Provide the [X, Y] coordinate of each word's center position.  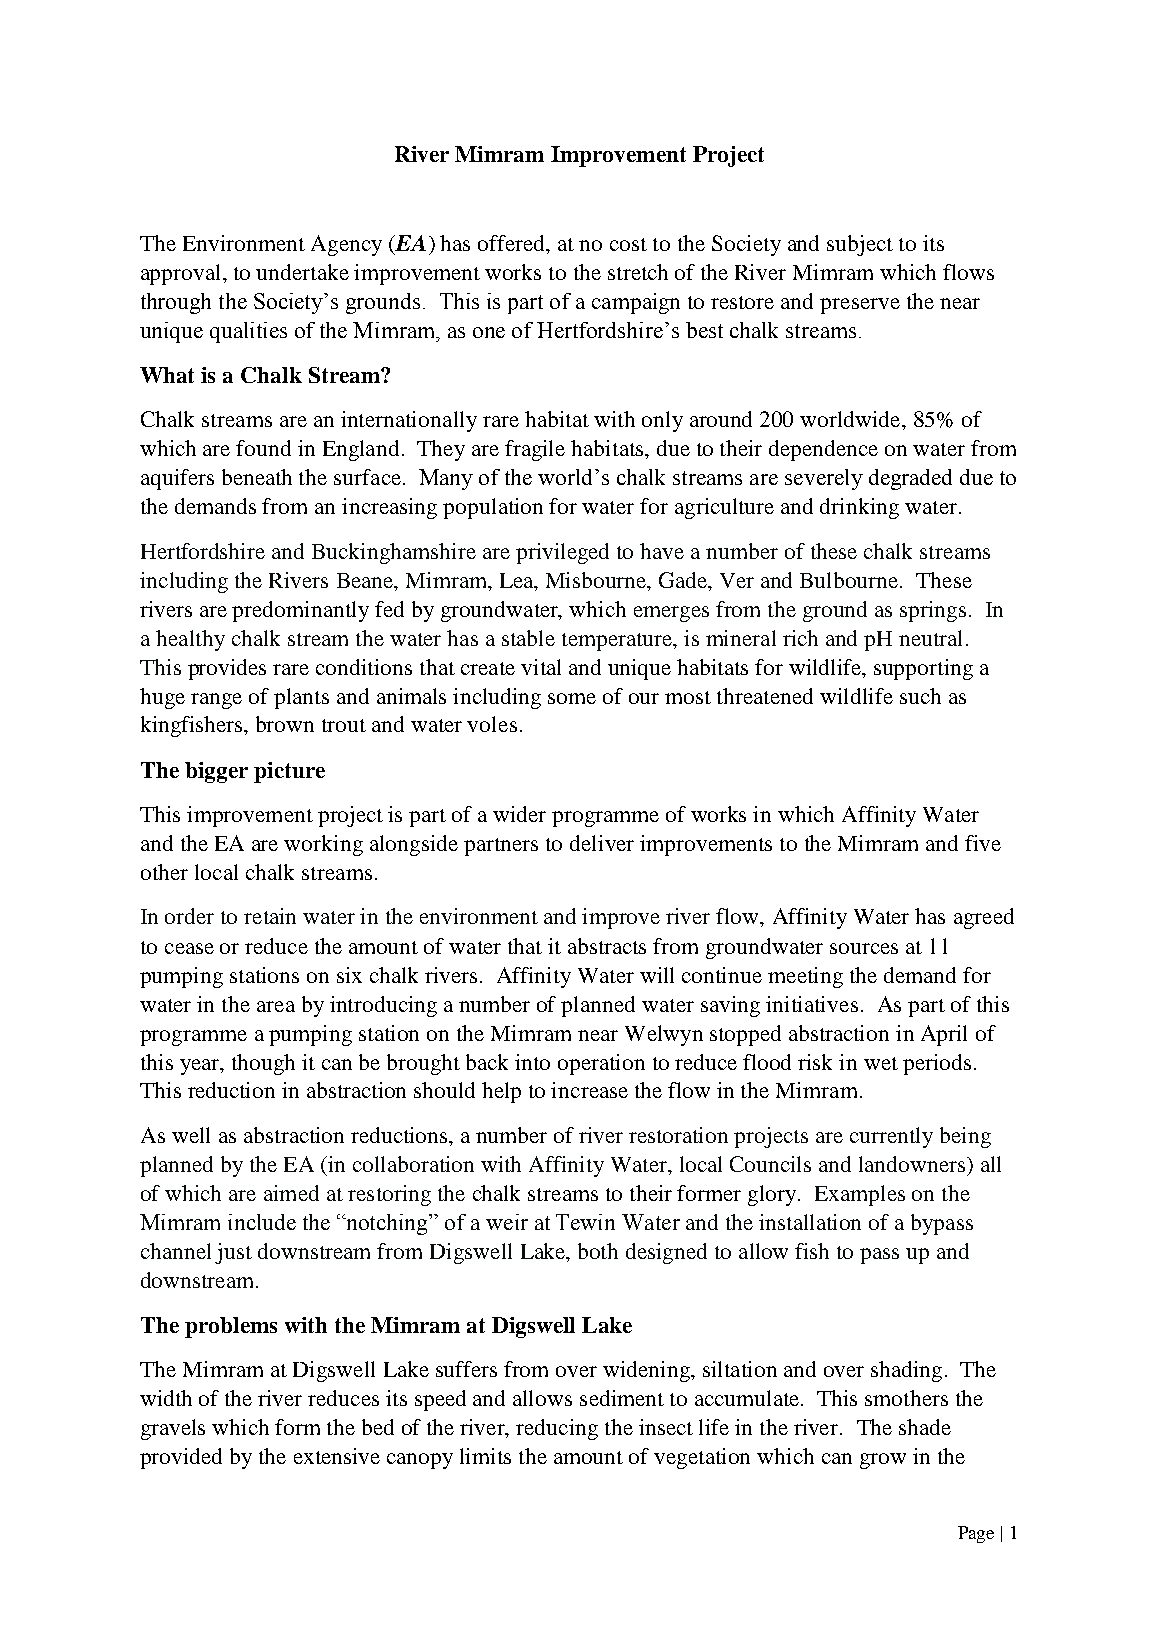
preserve [860, 306]
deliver [602, 843]
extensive [337, 1456]
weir [507, 1222]
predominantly [300, 611]
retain [270, 916]
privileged [562, 553]
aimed [291, 1193]
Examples [860, 1195]
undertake [302, 272]
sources [864, 948]
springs [933, 611]
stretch [638, 272]
